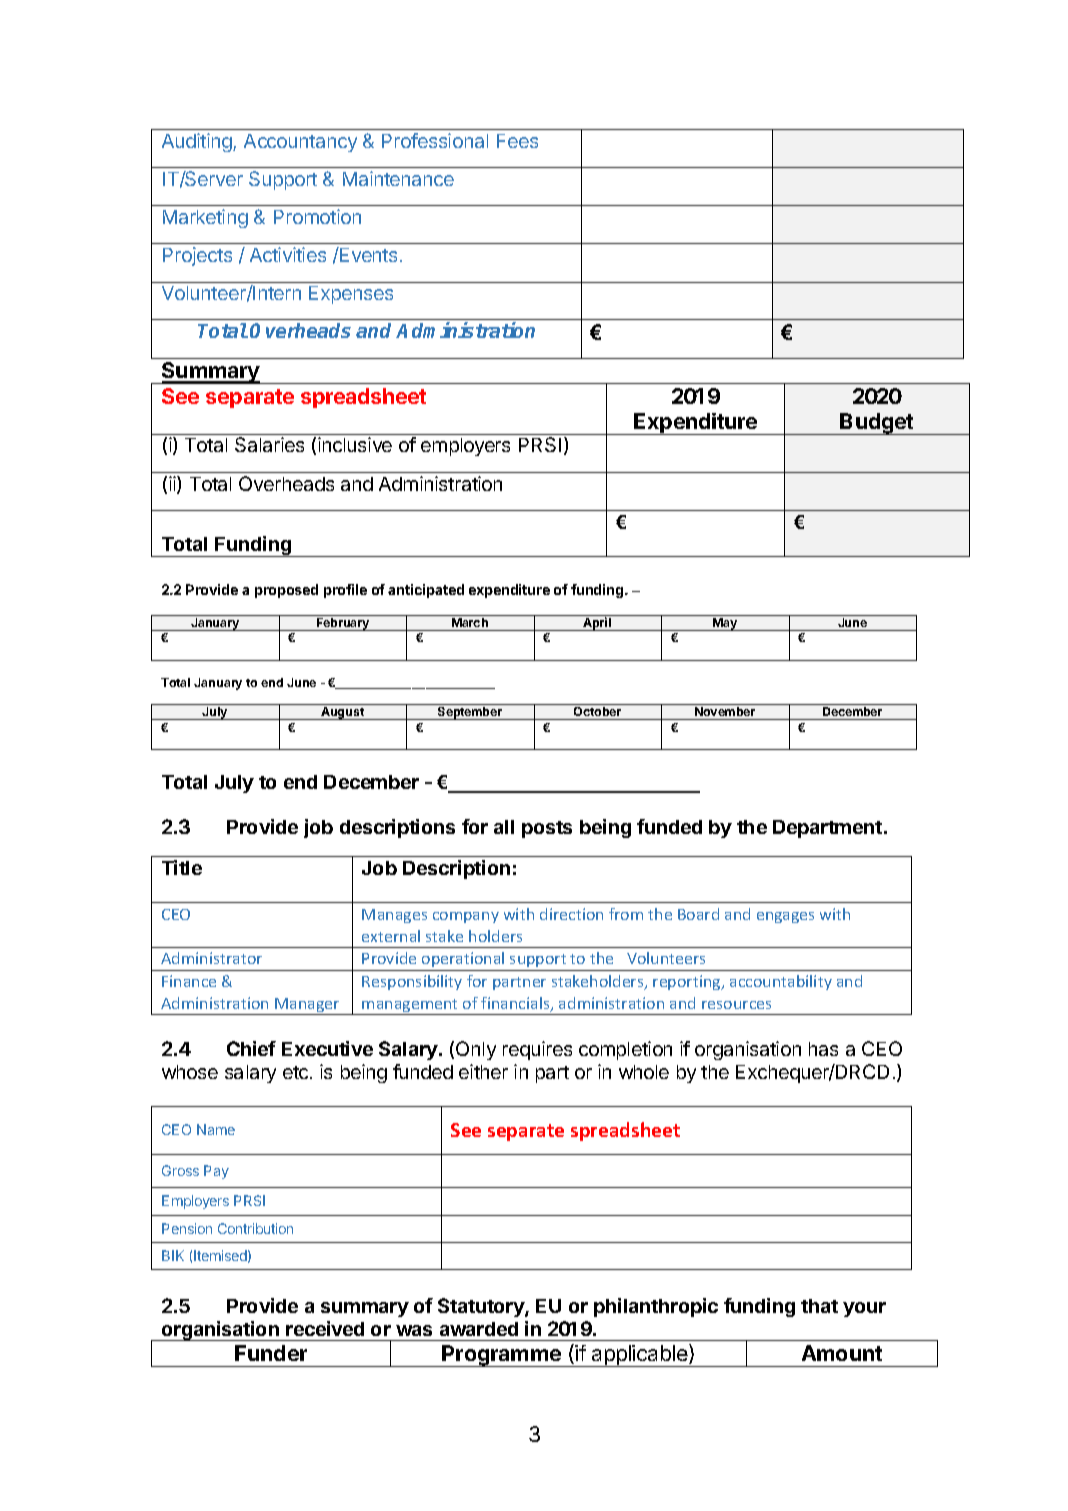 This page has height=1511, width=1068. I want to click on Accountancy, so click(300, 143).
